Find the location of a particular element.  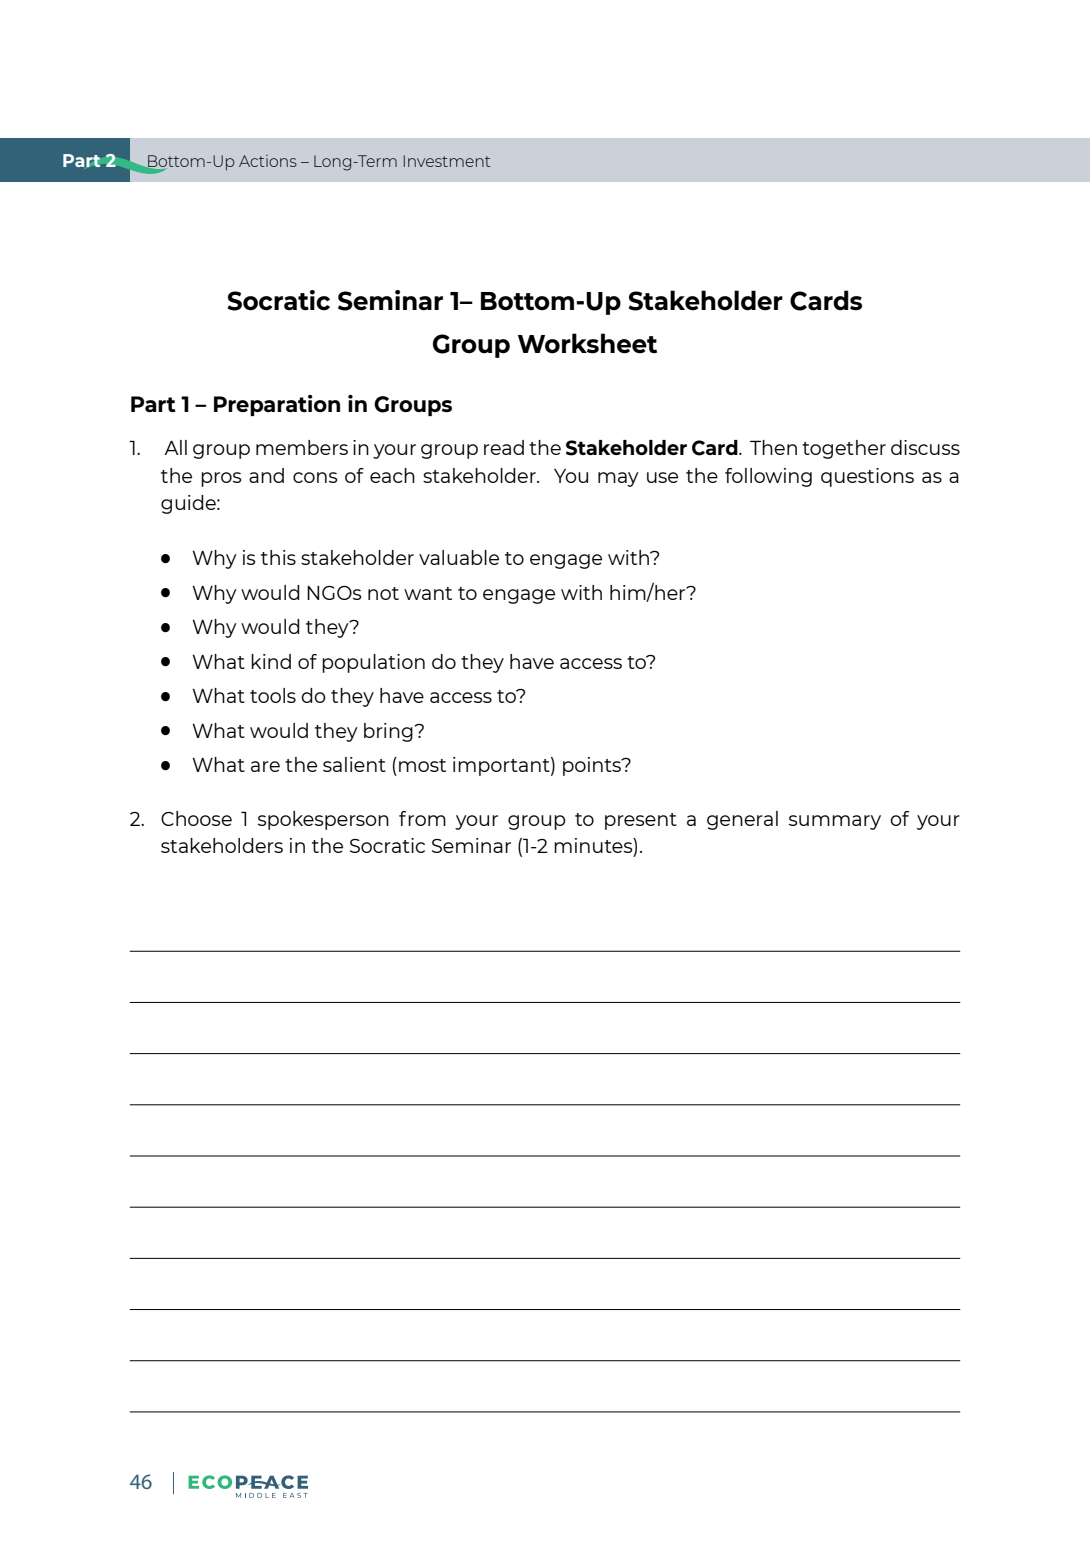

Actions is located at coordinates (268, 161).
